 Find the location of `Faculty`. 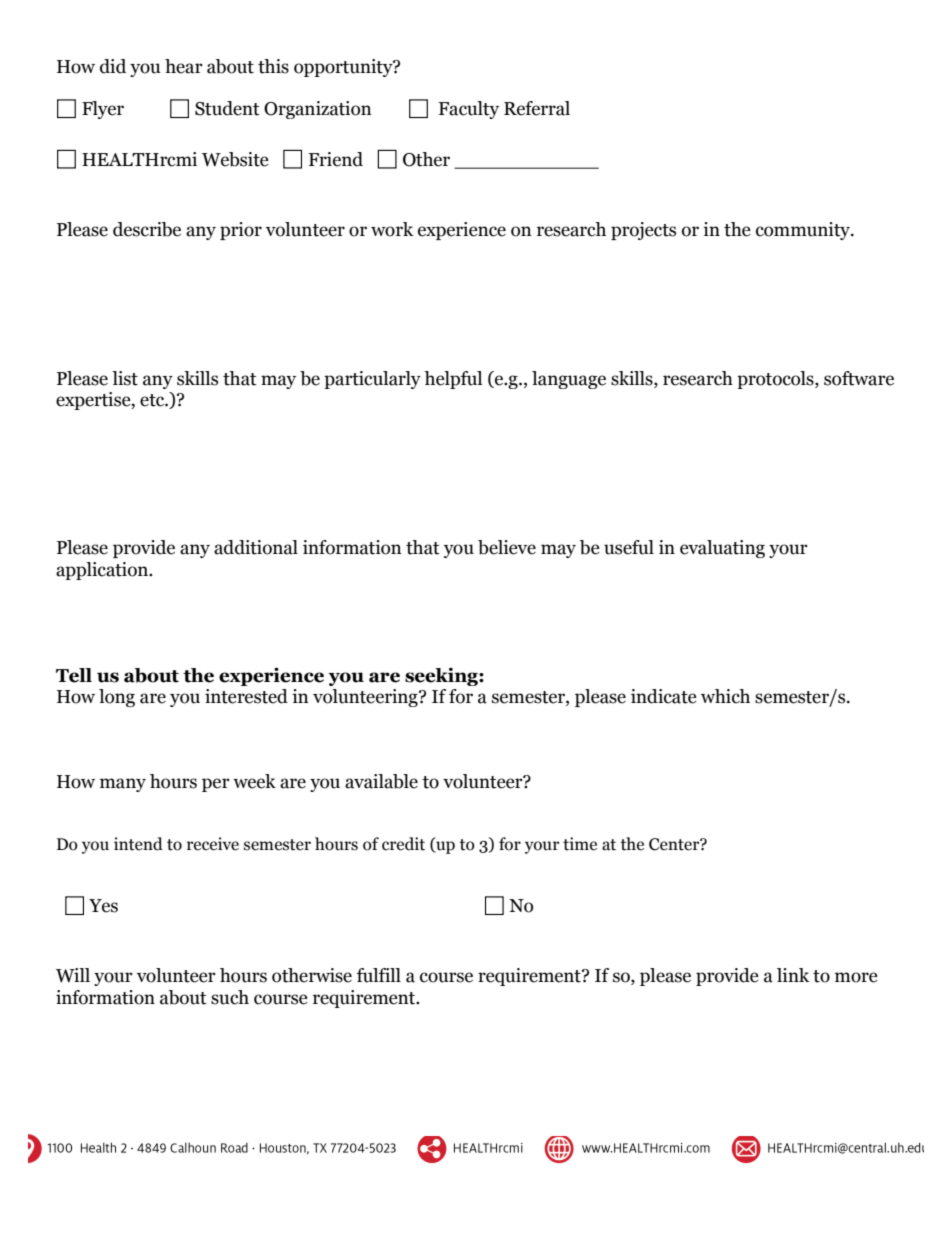

Faculty is located at coordinates (468, 110).
